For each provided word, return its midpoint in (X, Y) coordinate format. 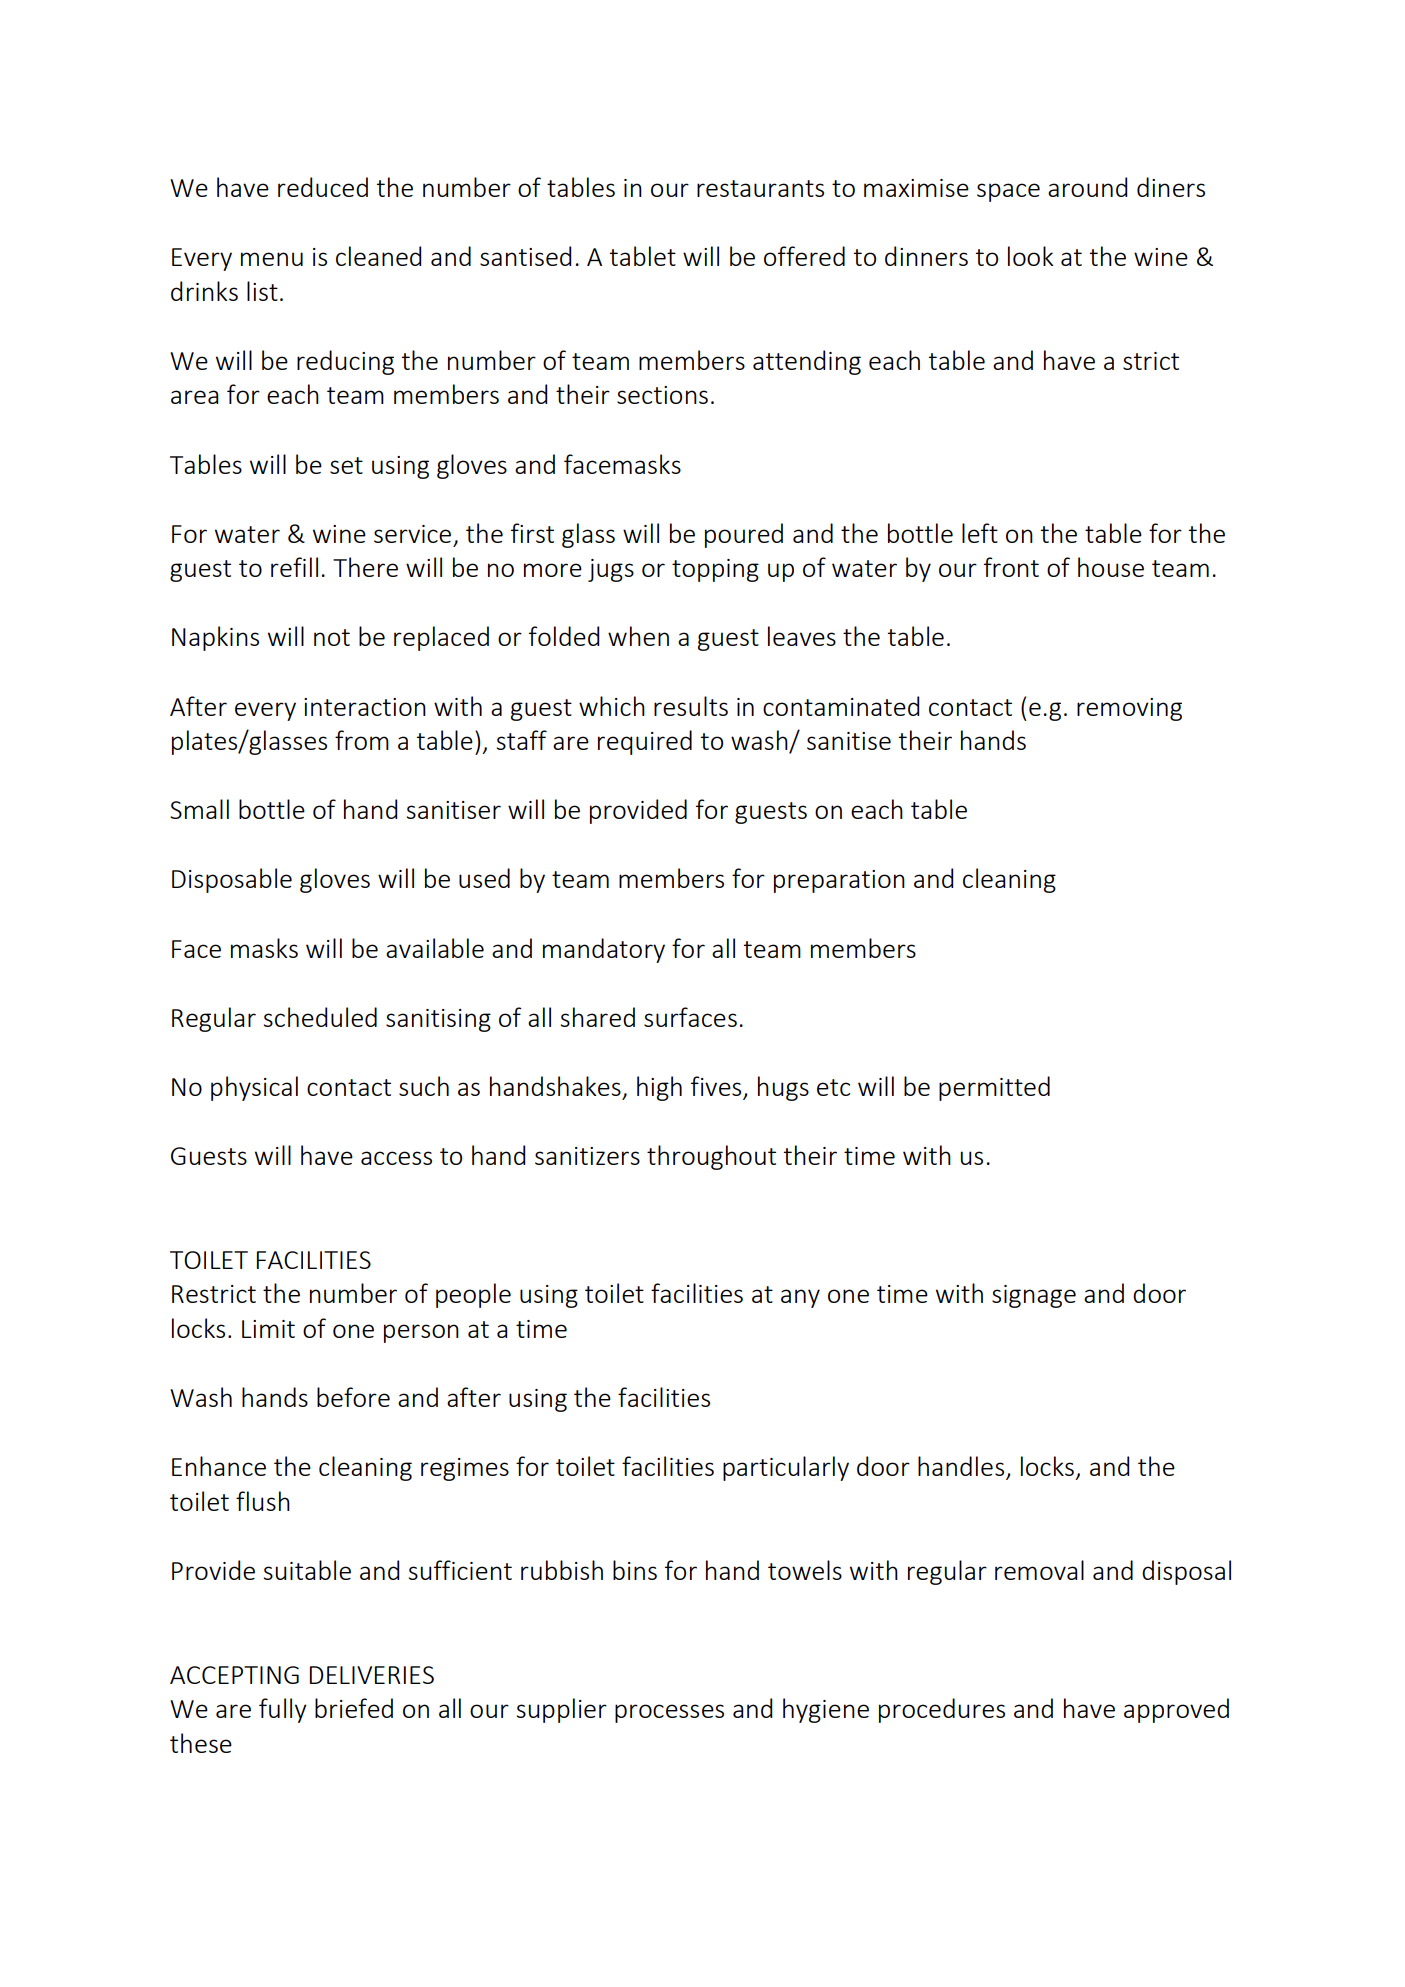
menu (272, 259)
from (362, 740)
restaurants (760, 188)
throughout (711, 1157)
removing (1129, 709)
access (396, 1158)
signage (1034, 1296)
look (1030, 256)
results (691, 706)
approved (1176, 1710)
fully (283, 1710)
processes (669, 1713)
